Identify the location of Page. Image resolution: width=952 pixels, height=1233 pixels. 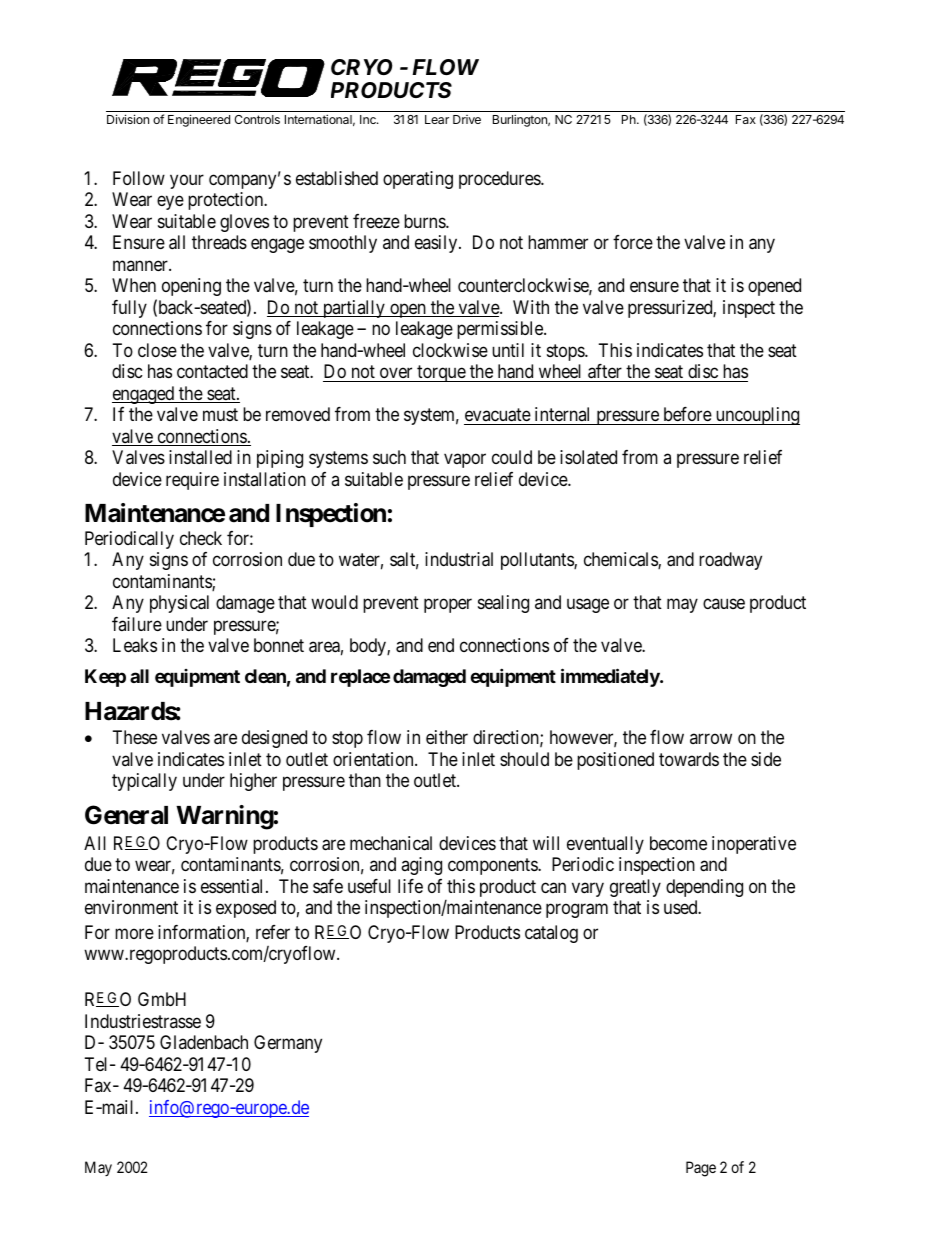
(701, 1169).
